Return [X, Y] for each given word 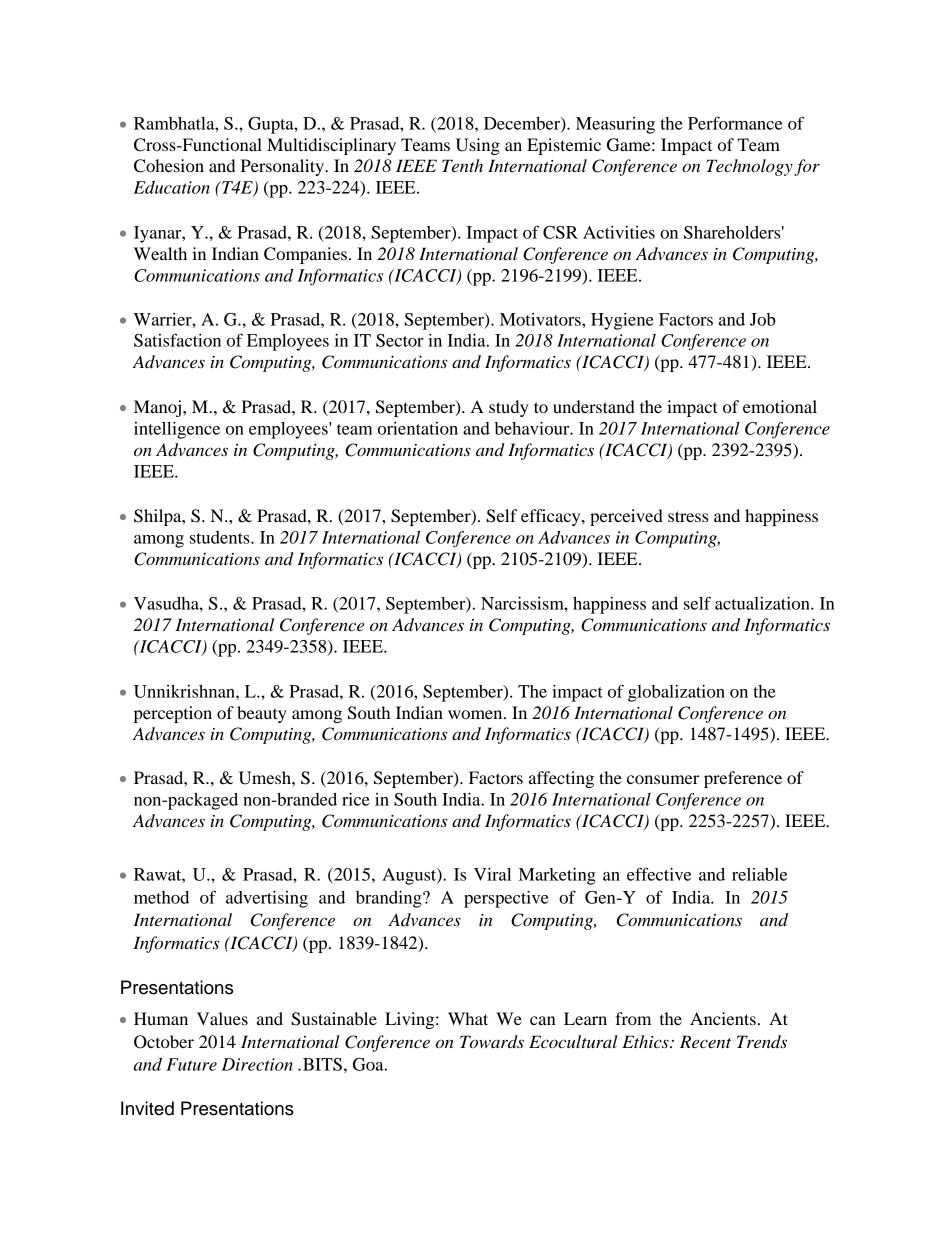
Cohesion [169, 166]
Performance [735, 123]
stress [688, 516]
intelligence [177, 430]
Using [478, 146]
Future [191, 1064]
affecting [561, 779]
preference [743, 779]
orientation [418, 428]
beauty [262, 714]
